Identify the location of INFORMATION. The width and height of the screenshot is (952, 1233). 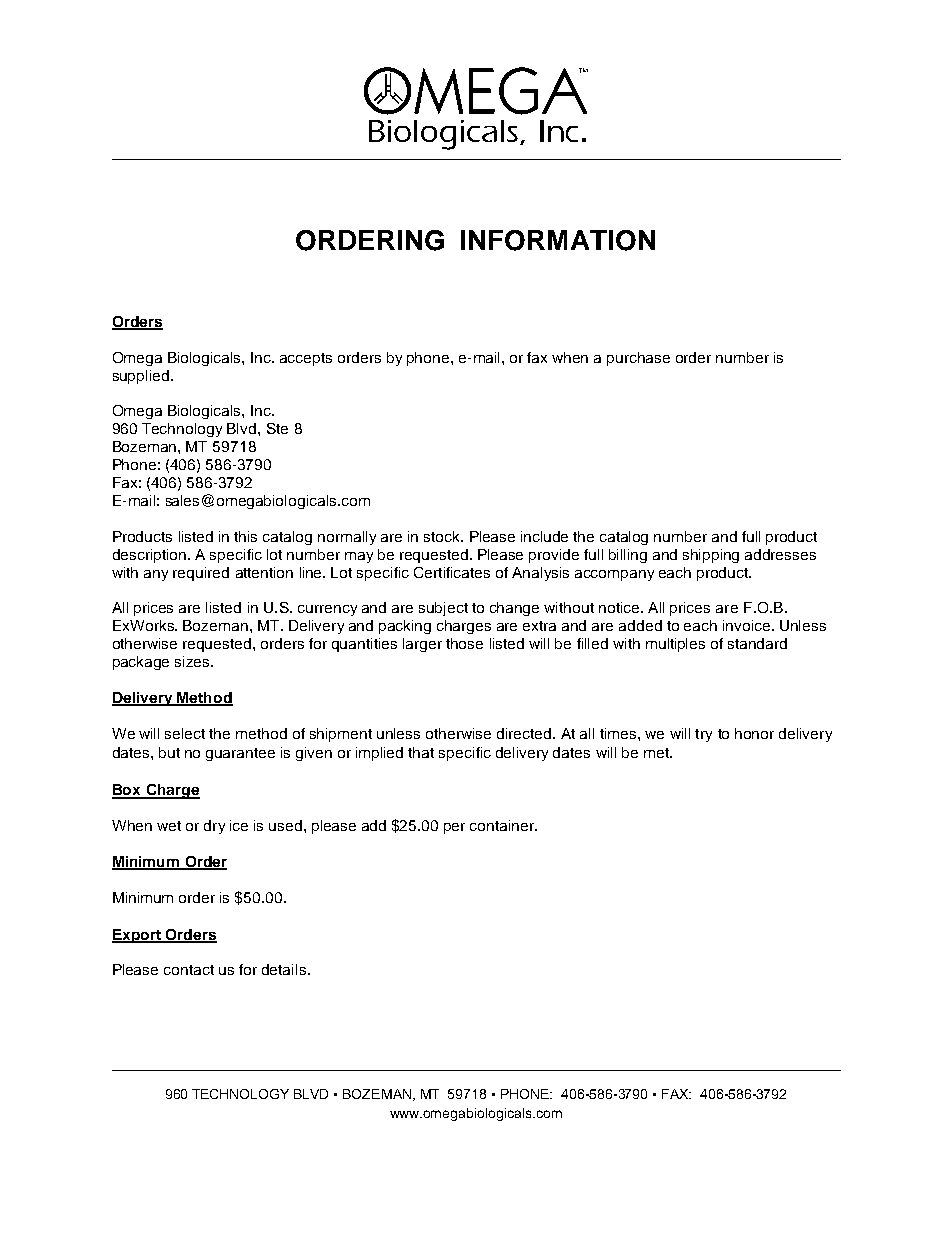
(558, 240).
